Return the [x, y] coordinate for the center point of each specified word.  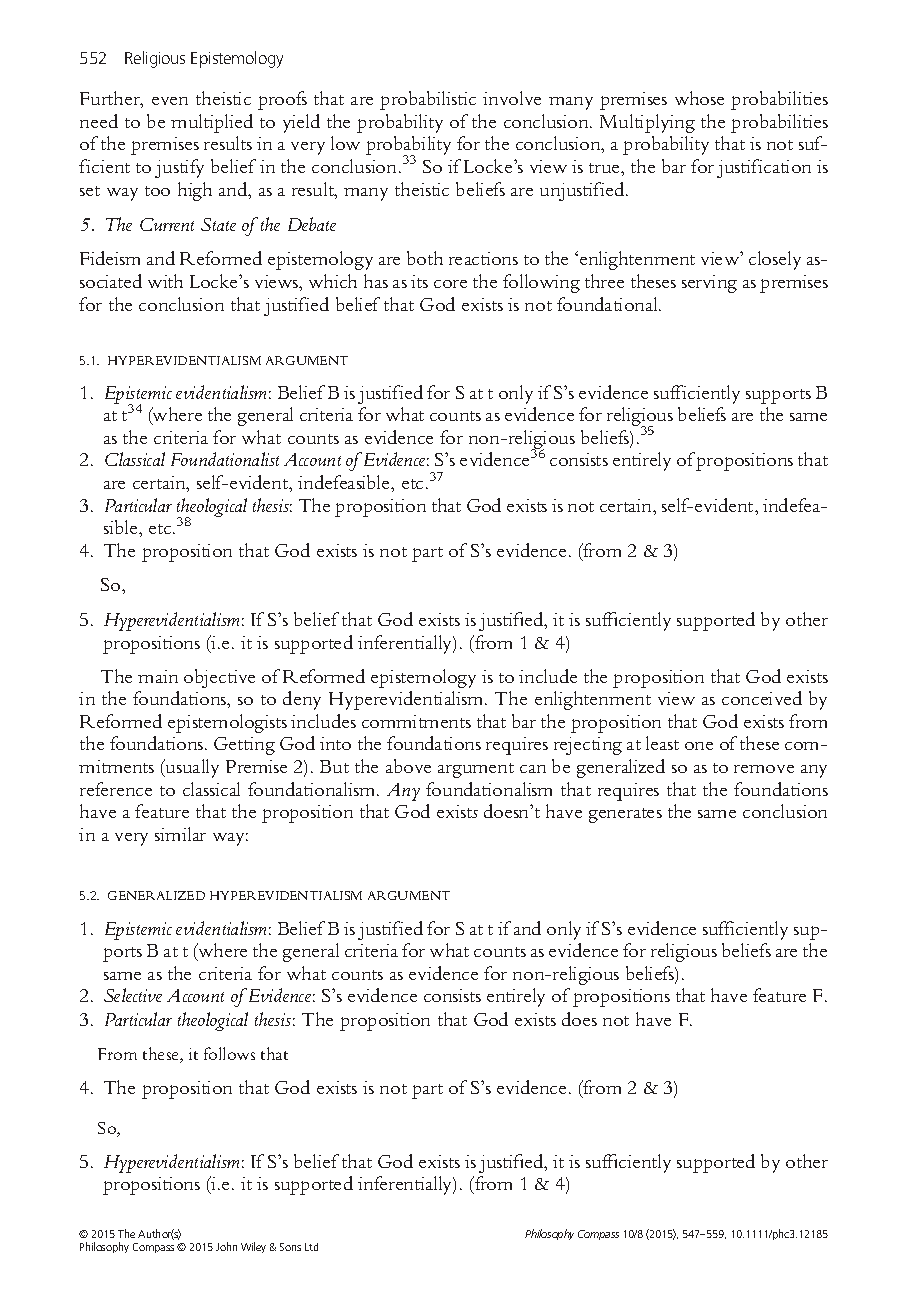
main [158, 676]
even [170, 101]
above [408, 766]
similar [180, 834]
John [226, 1246]
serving [709, 284]
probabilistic [428, 100]
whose [699, 98]
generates [625, 815]
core [450, 284]
